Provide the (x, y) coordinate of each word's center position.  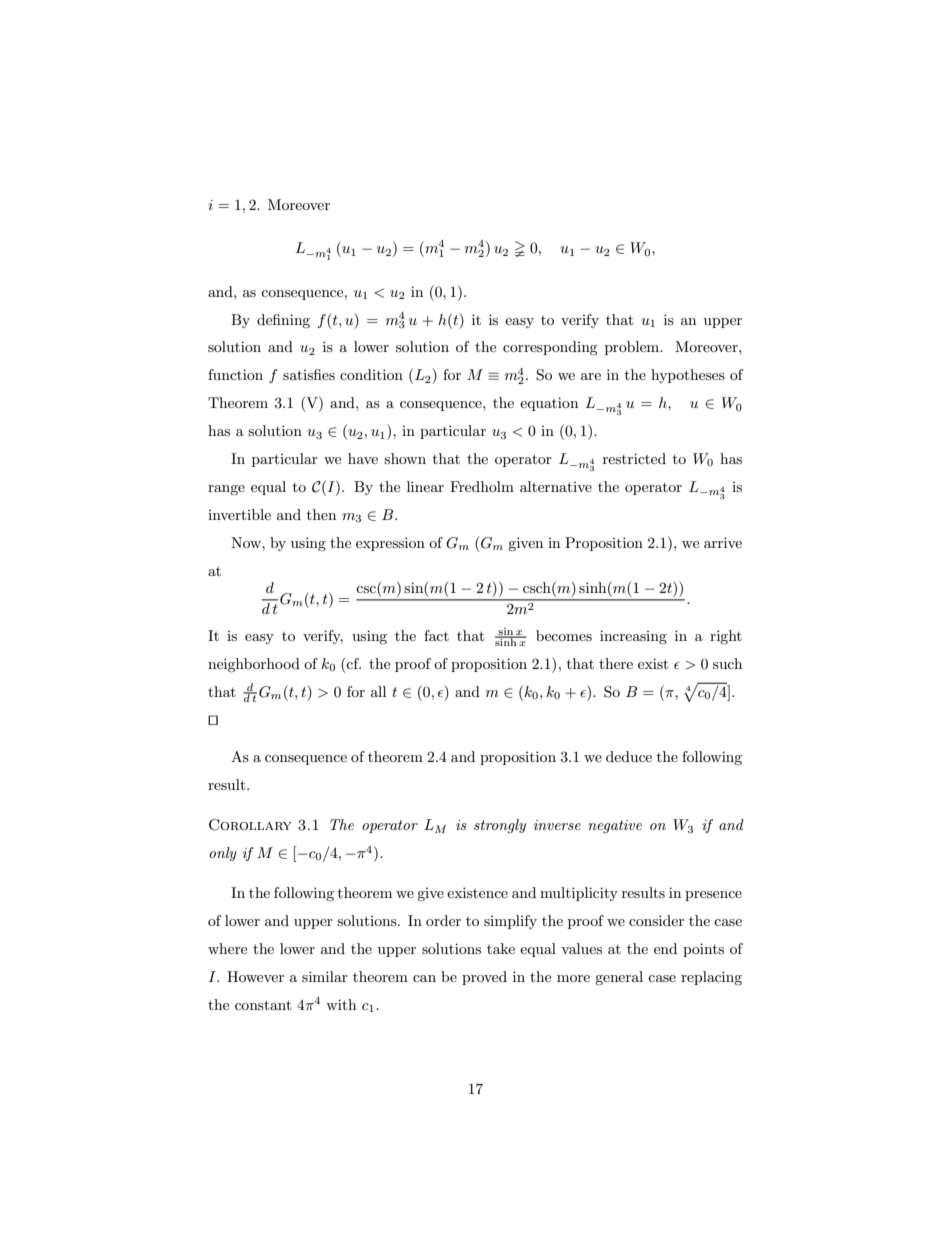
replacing (711, 978)
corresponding (550, 348)
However (255, 976)
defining (283, 321)
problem (633, 348)
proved (484, 978)
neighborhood (254, 665)
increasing (633, 637)
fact (436, 635)
